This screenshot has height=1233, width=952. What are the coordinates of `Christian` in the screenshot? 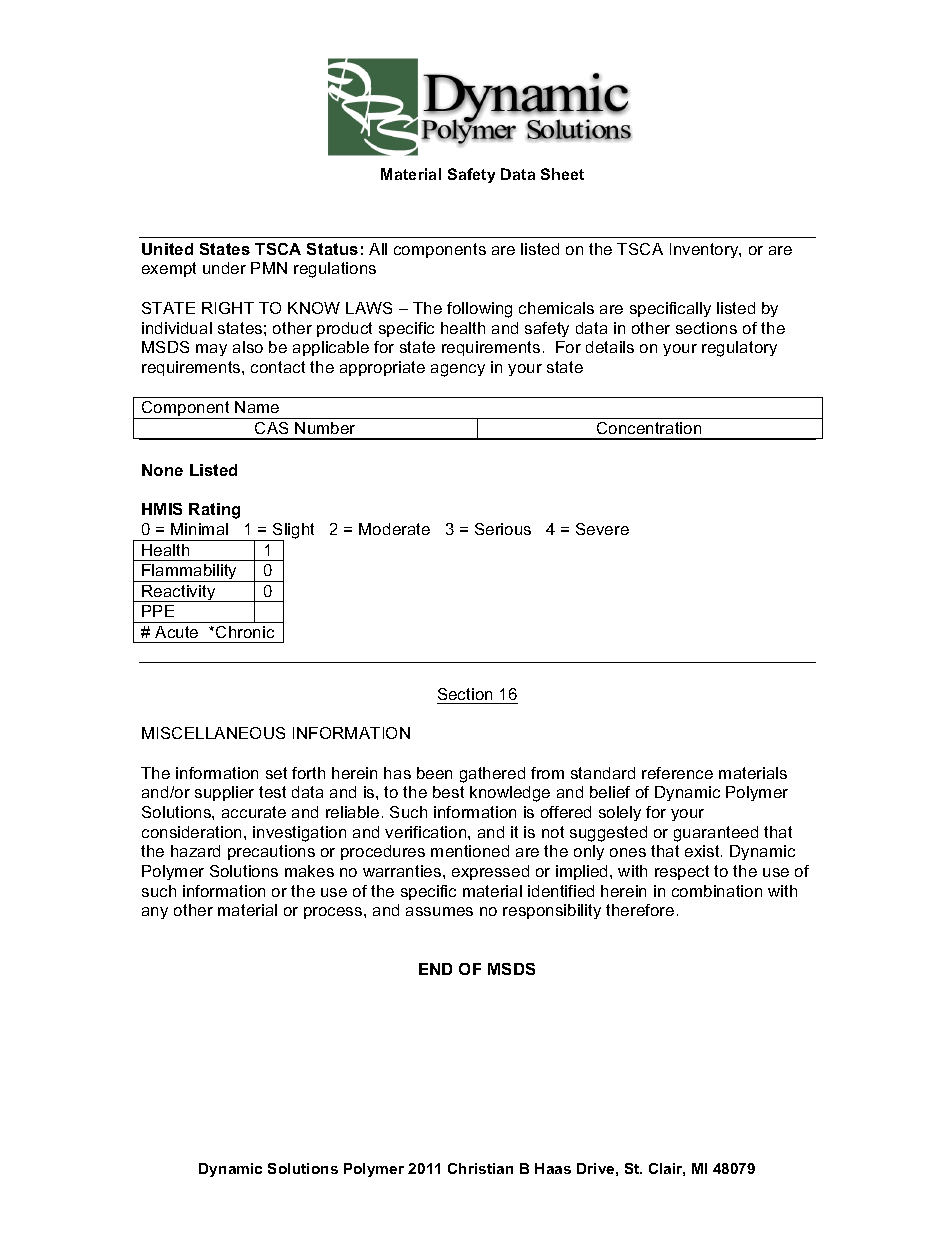 It's located at (480, 1168).
